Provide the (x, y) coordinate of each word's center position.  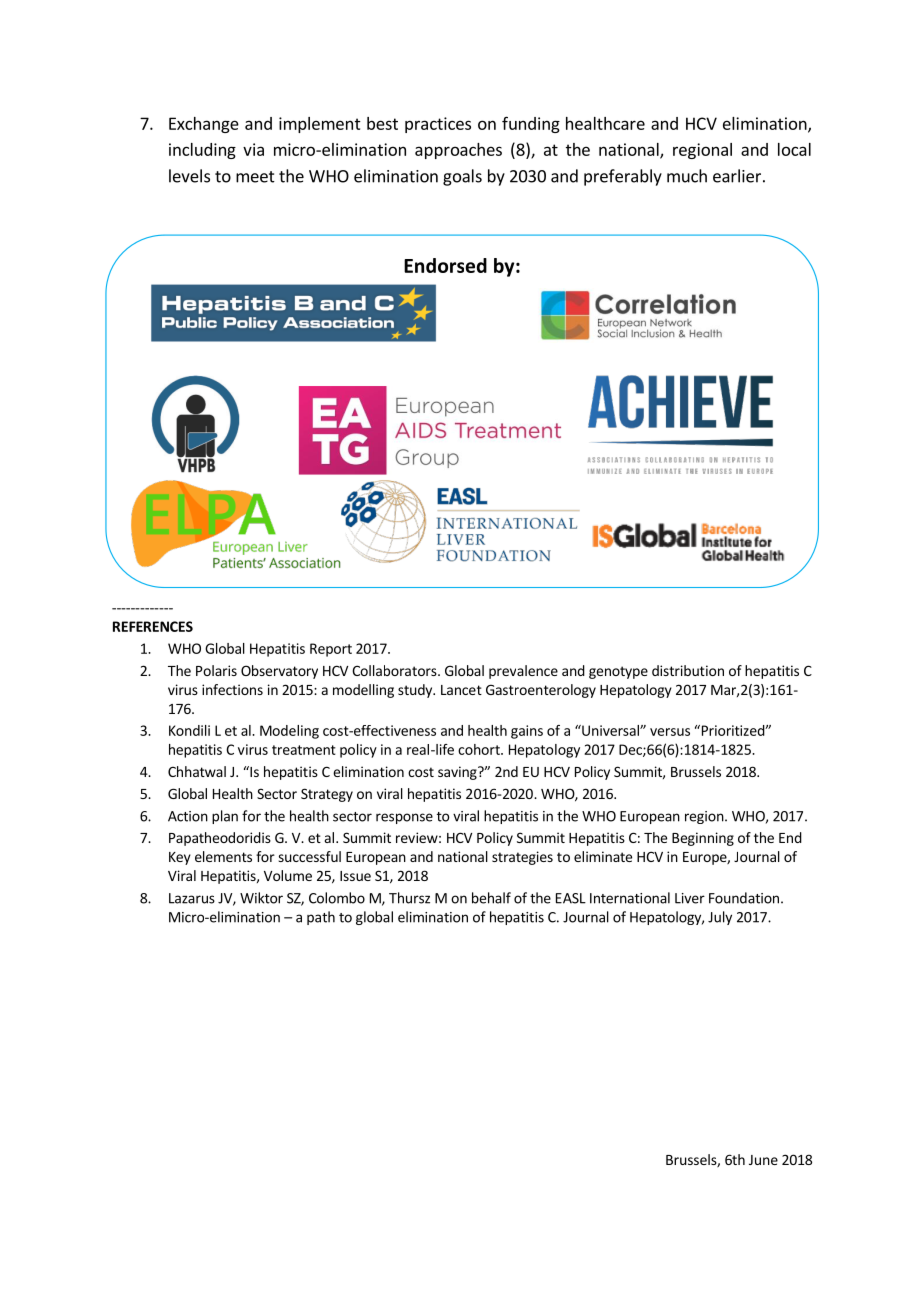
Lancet (461, 690)
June (763, 1160)
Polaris (216, 670)
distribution (688, 670)
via (253, 149)
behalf (491, 898)
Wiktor (261, 898)
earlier (737, 176)
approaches (458, 151)
